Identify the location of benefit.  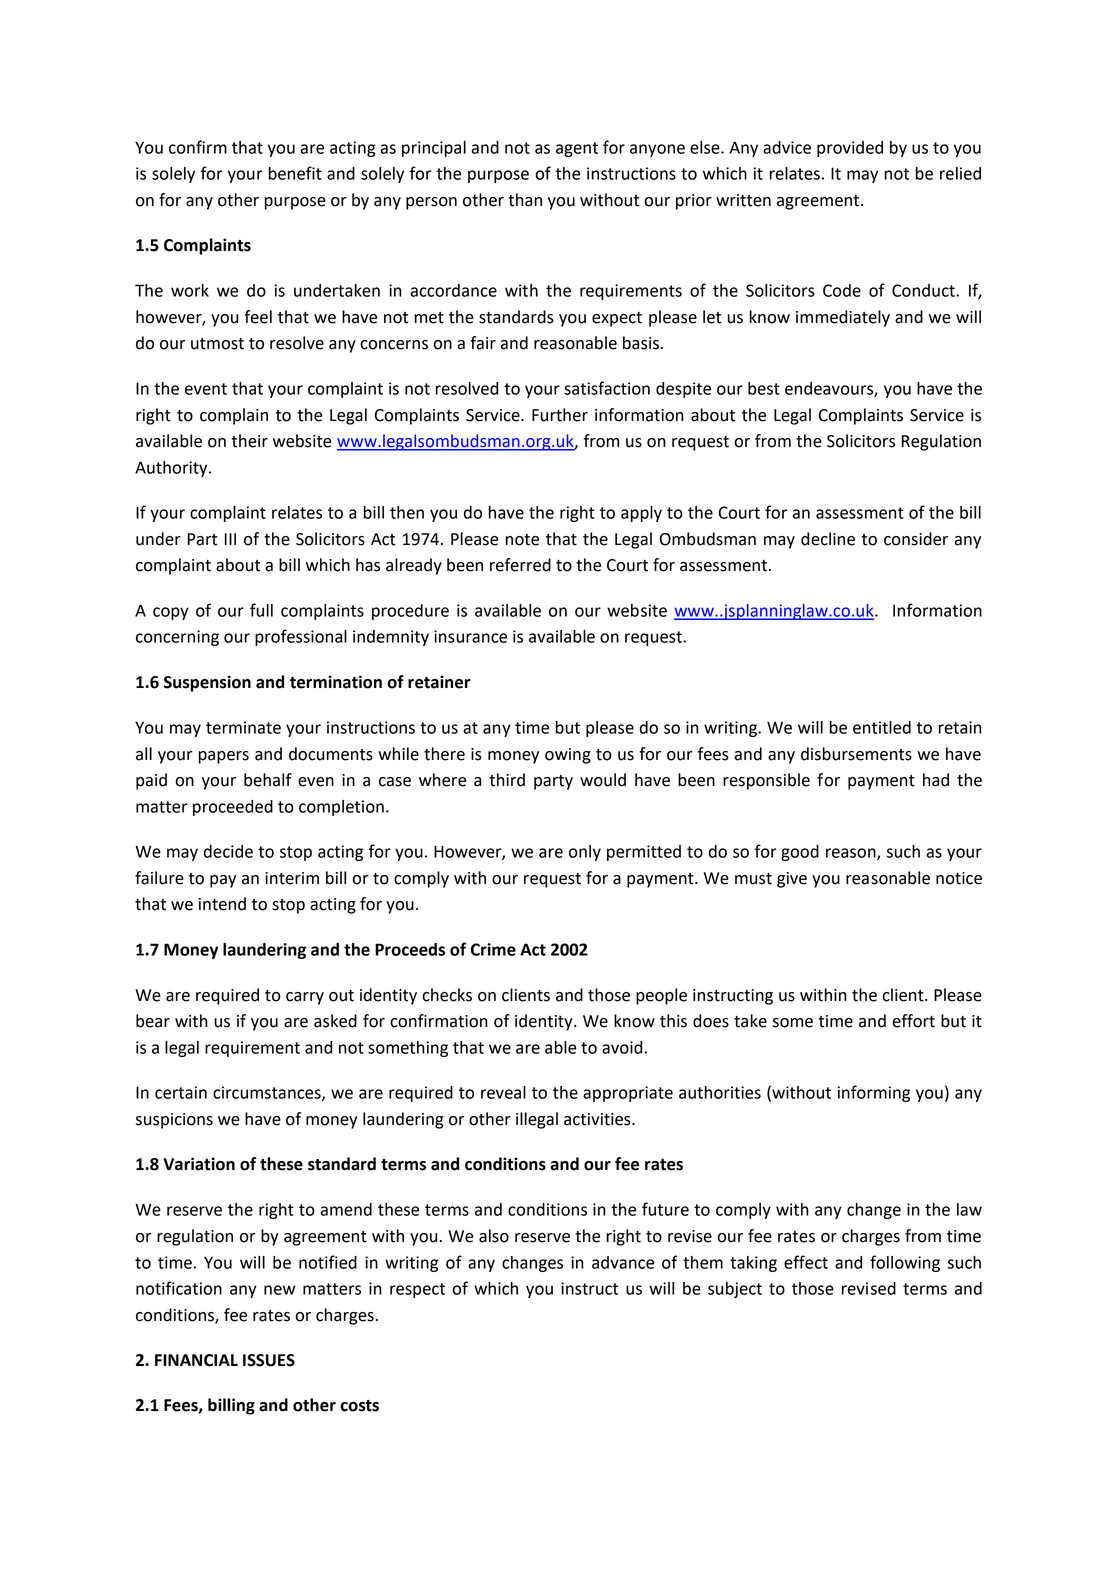
(295, 173).
